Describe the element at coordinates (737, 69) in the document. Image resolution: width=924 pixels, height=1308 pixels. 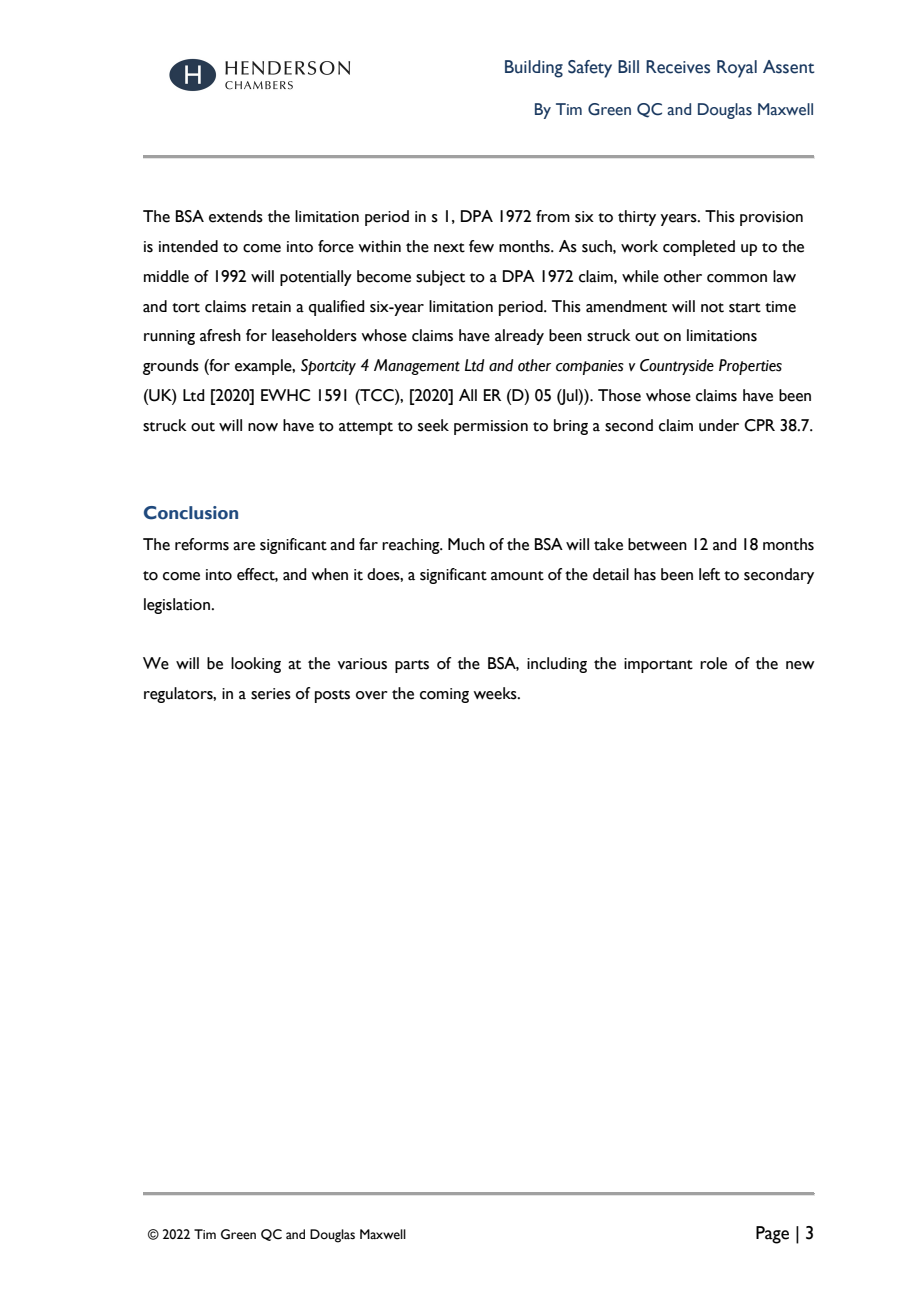
I see `Royal` at that location.
